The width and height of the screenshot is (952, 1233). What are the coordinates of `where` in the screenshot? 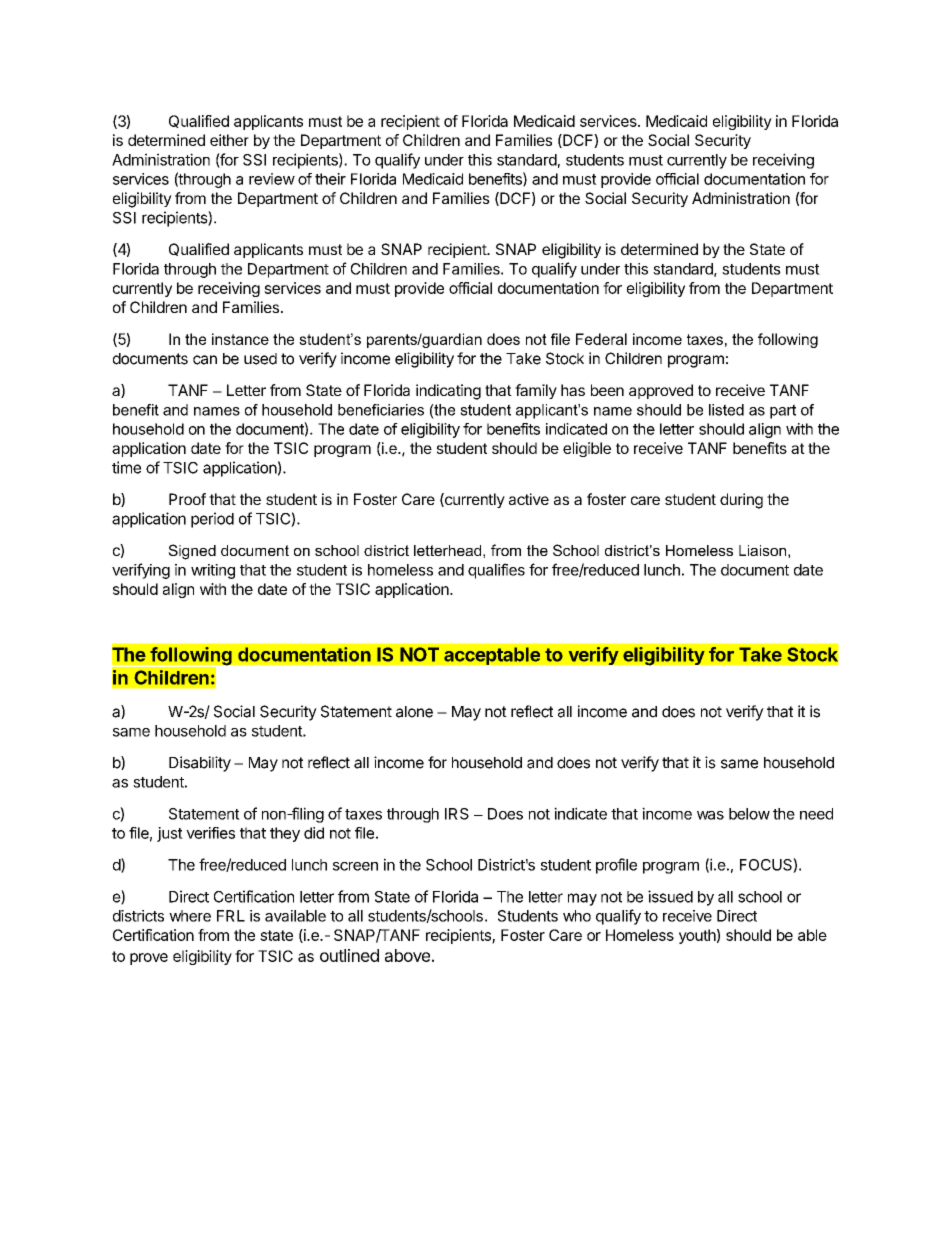 It's located at (190, 916).
